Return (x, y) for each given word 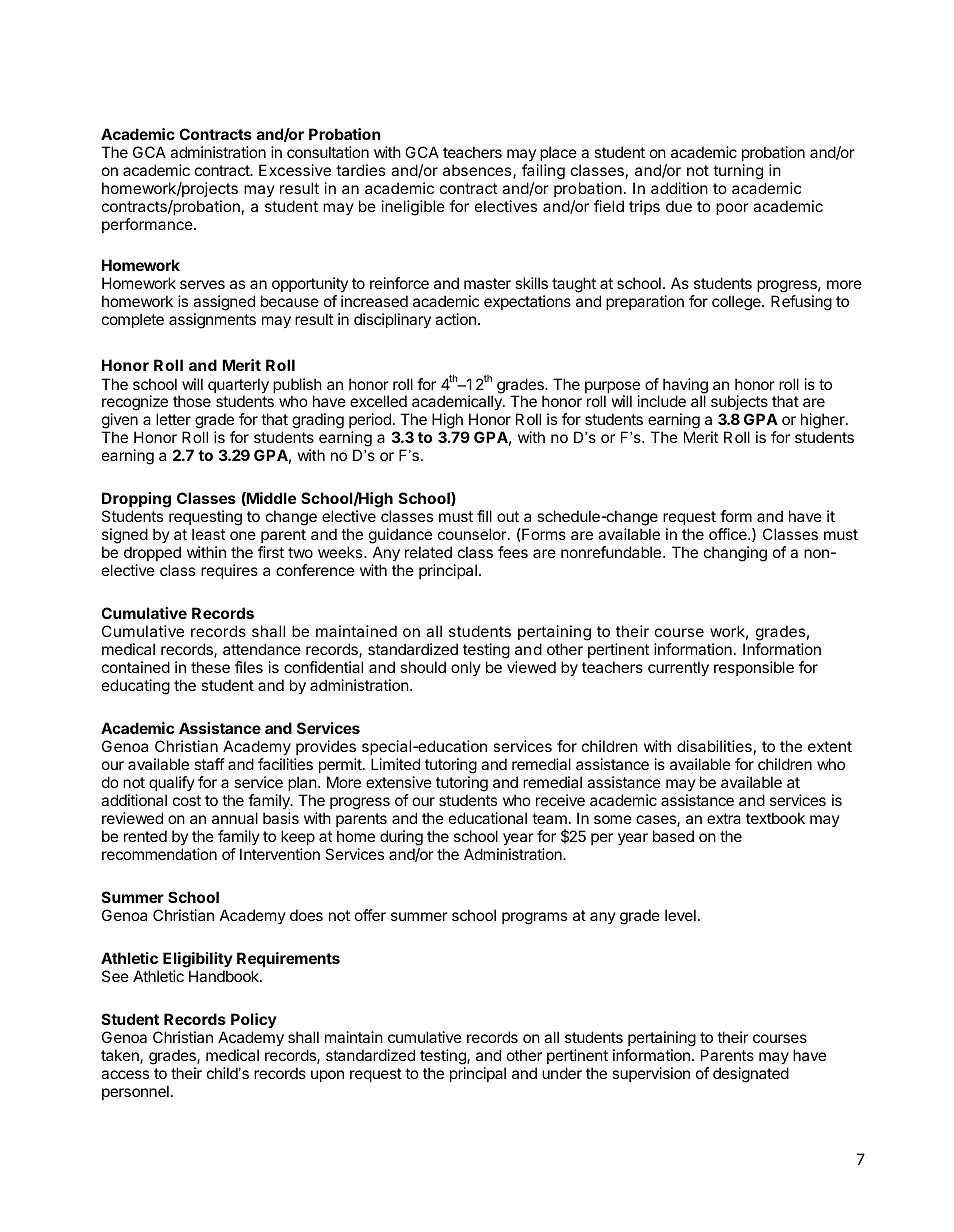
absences (478, 171)
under (562, 1073)
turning (738, 172)
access (125, 1074)
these (210, 667)
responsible (754, 668)
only (466, 668)
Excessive (295, 170)
